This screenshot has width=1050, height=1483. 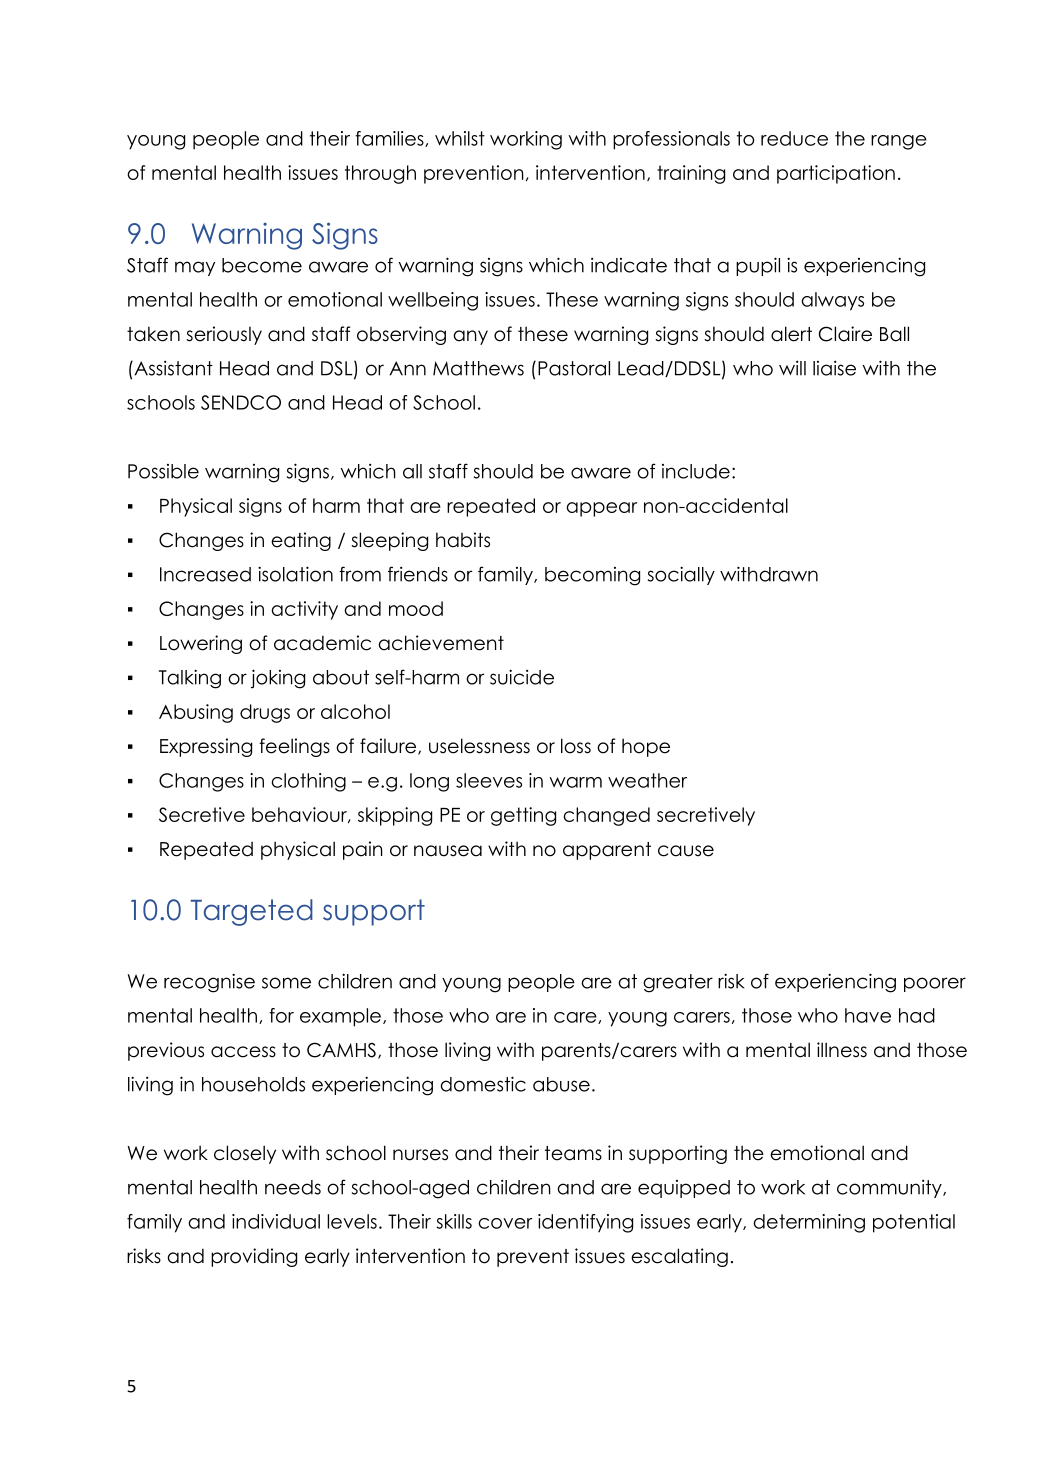 What do you see at coordinates (522, 677) in the screenshot?
I see `suicide` at bounding box center [522, 677].
